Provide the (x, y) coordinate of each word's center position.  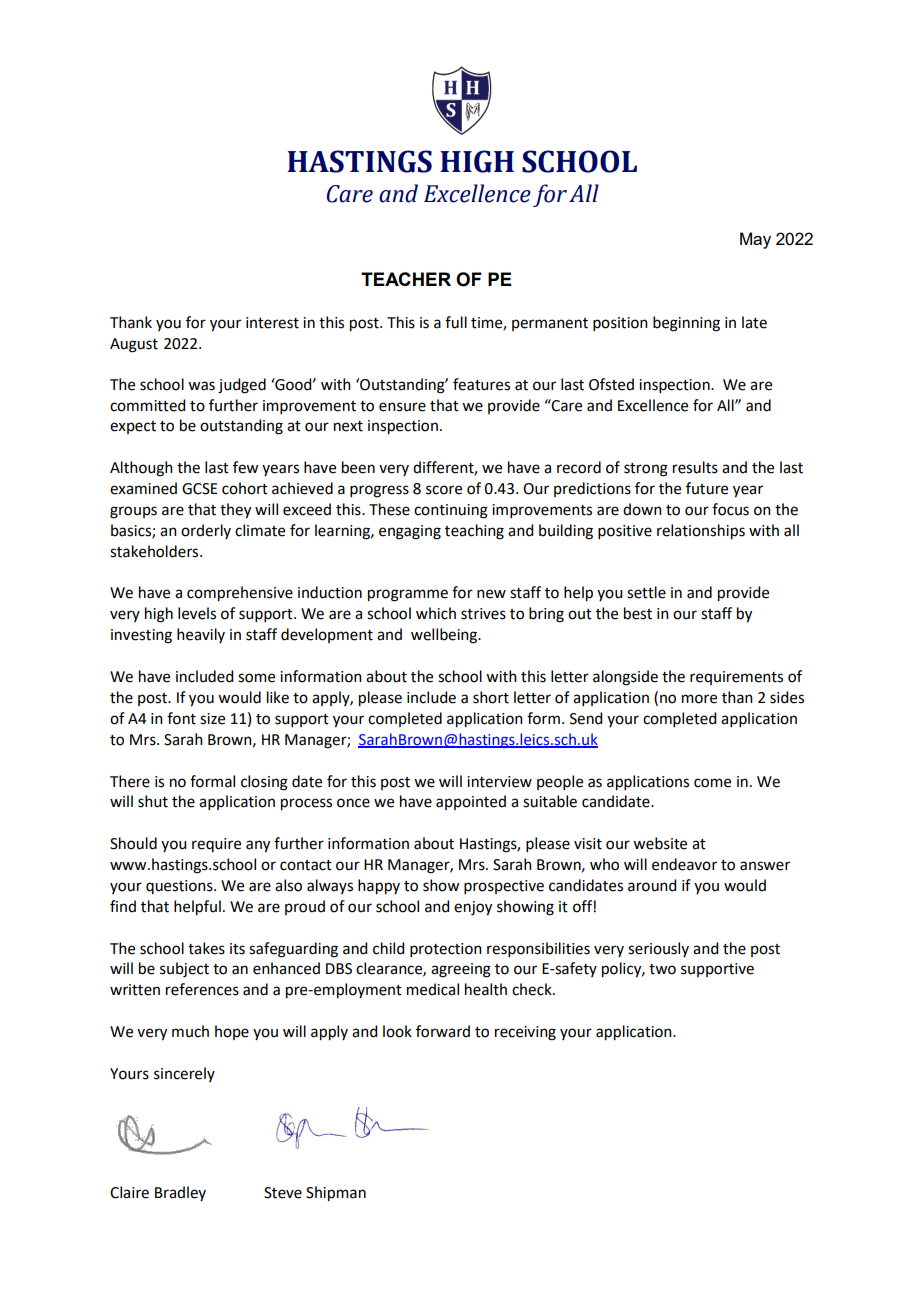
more (699, 699)
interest (272, 323)
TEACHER (406, 279)
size (212, 719)
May (755, 240)
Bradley (180, 1193)
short (491, 697)
